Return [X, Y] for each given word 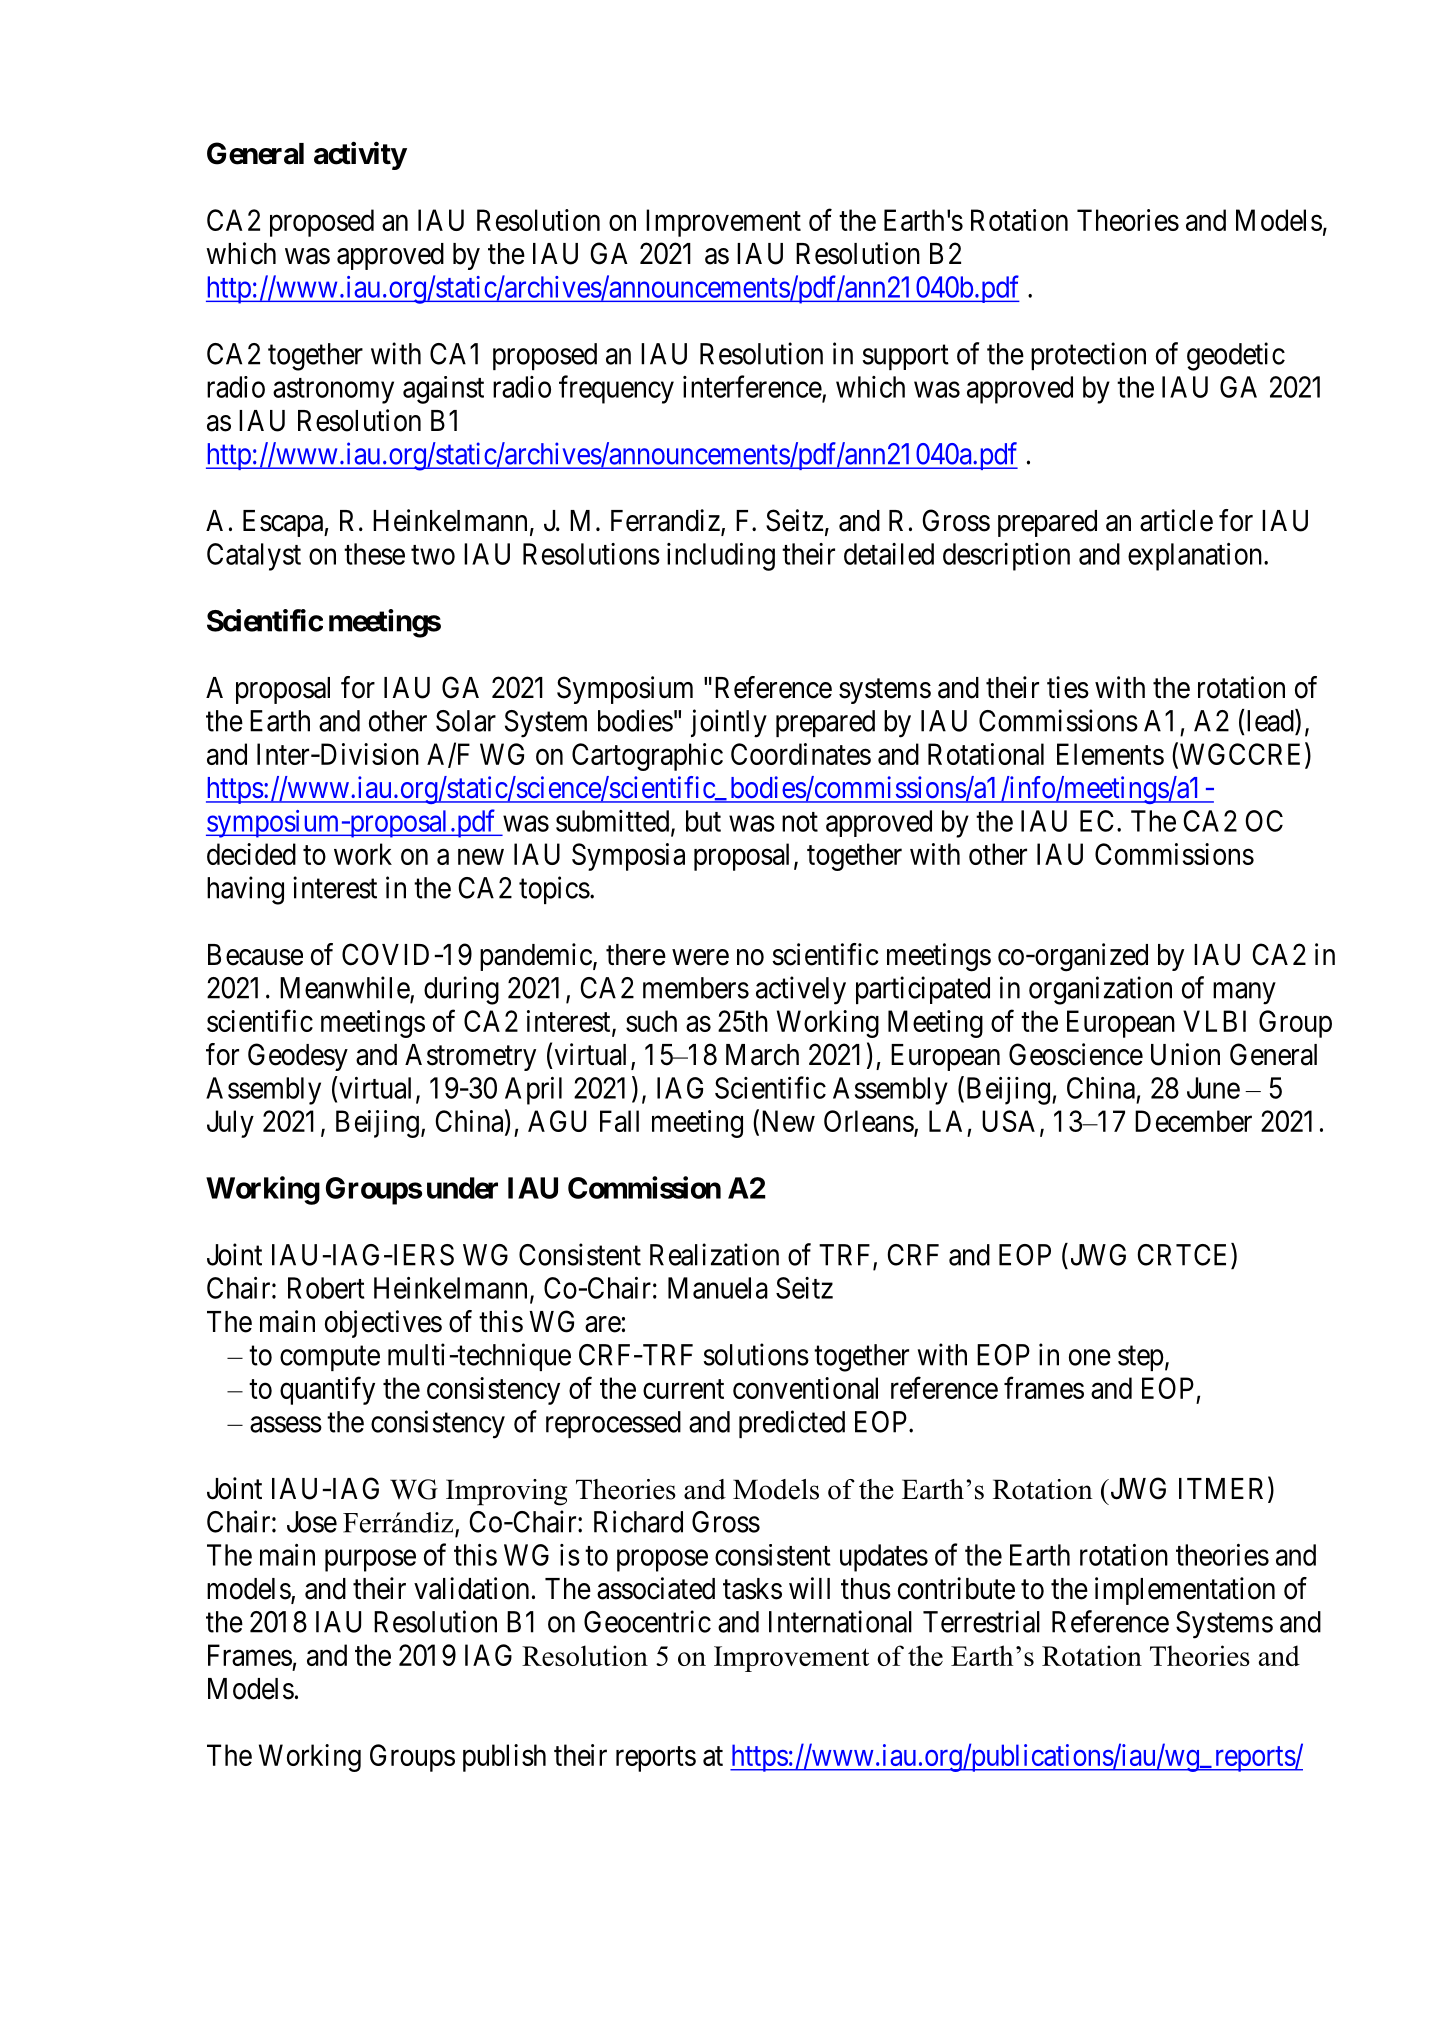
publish [504, 1758]
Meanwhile [345, 988]
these [374, 554]
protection [1088, 356]
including [721, 557]
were [700, 957]
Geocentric [647, 1621]
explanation [1196, 557]
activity [360, 155]
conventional [805, 1388]
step [1141, 1358]
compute [330, 1358]
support [906, 357]
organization [1100, 990]
